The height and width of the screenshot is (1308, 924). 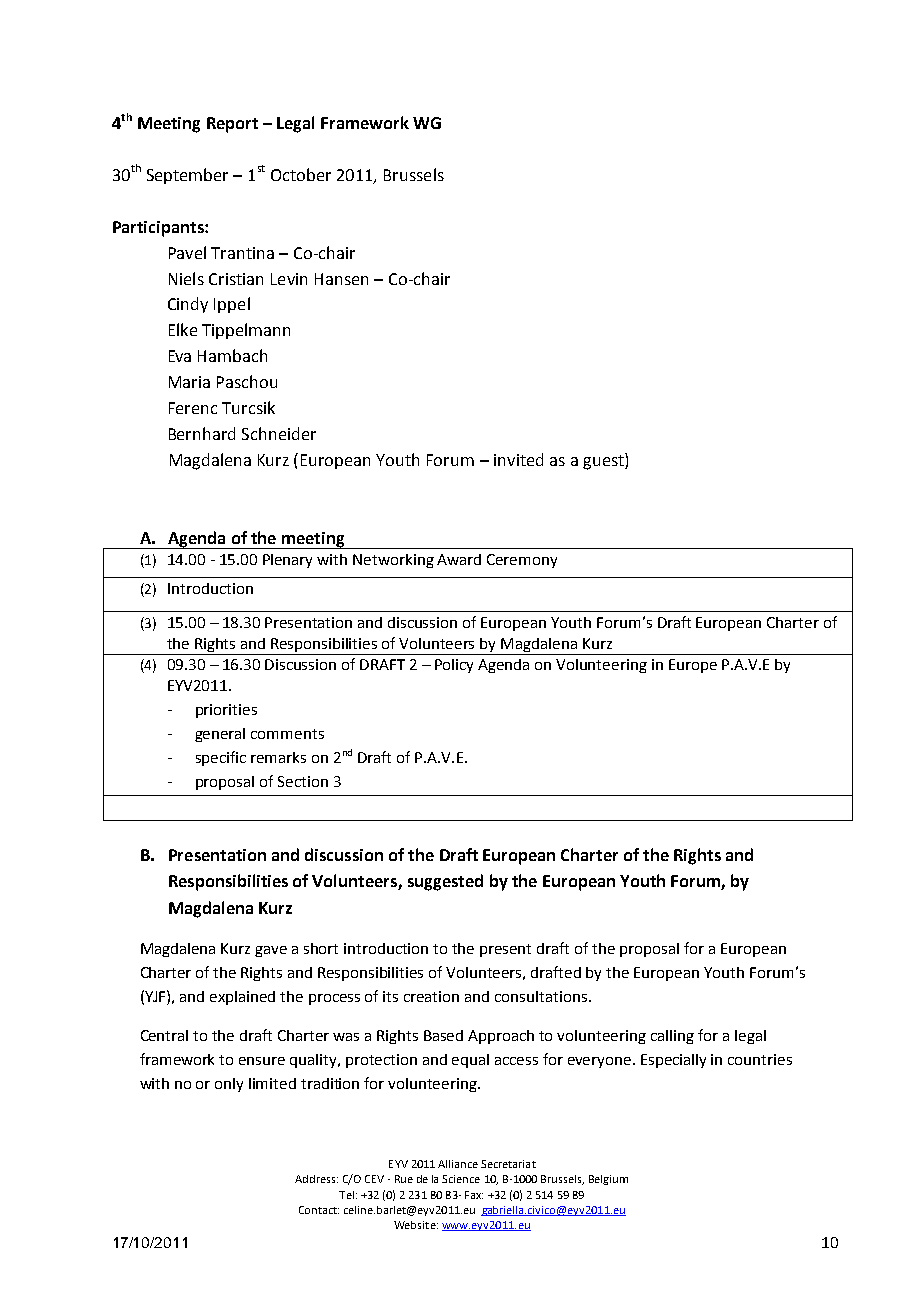 What do you see at coordinates (461, 1179) in the screenshot?
I see `Science` at bounding box center [461, 1179].
